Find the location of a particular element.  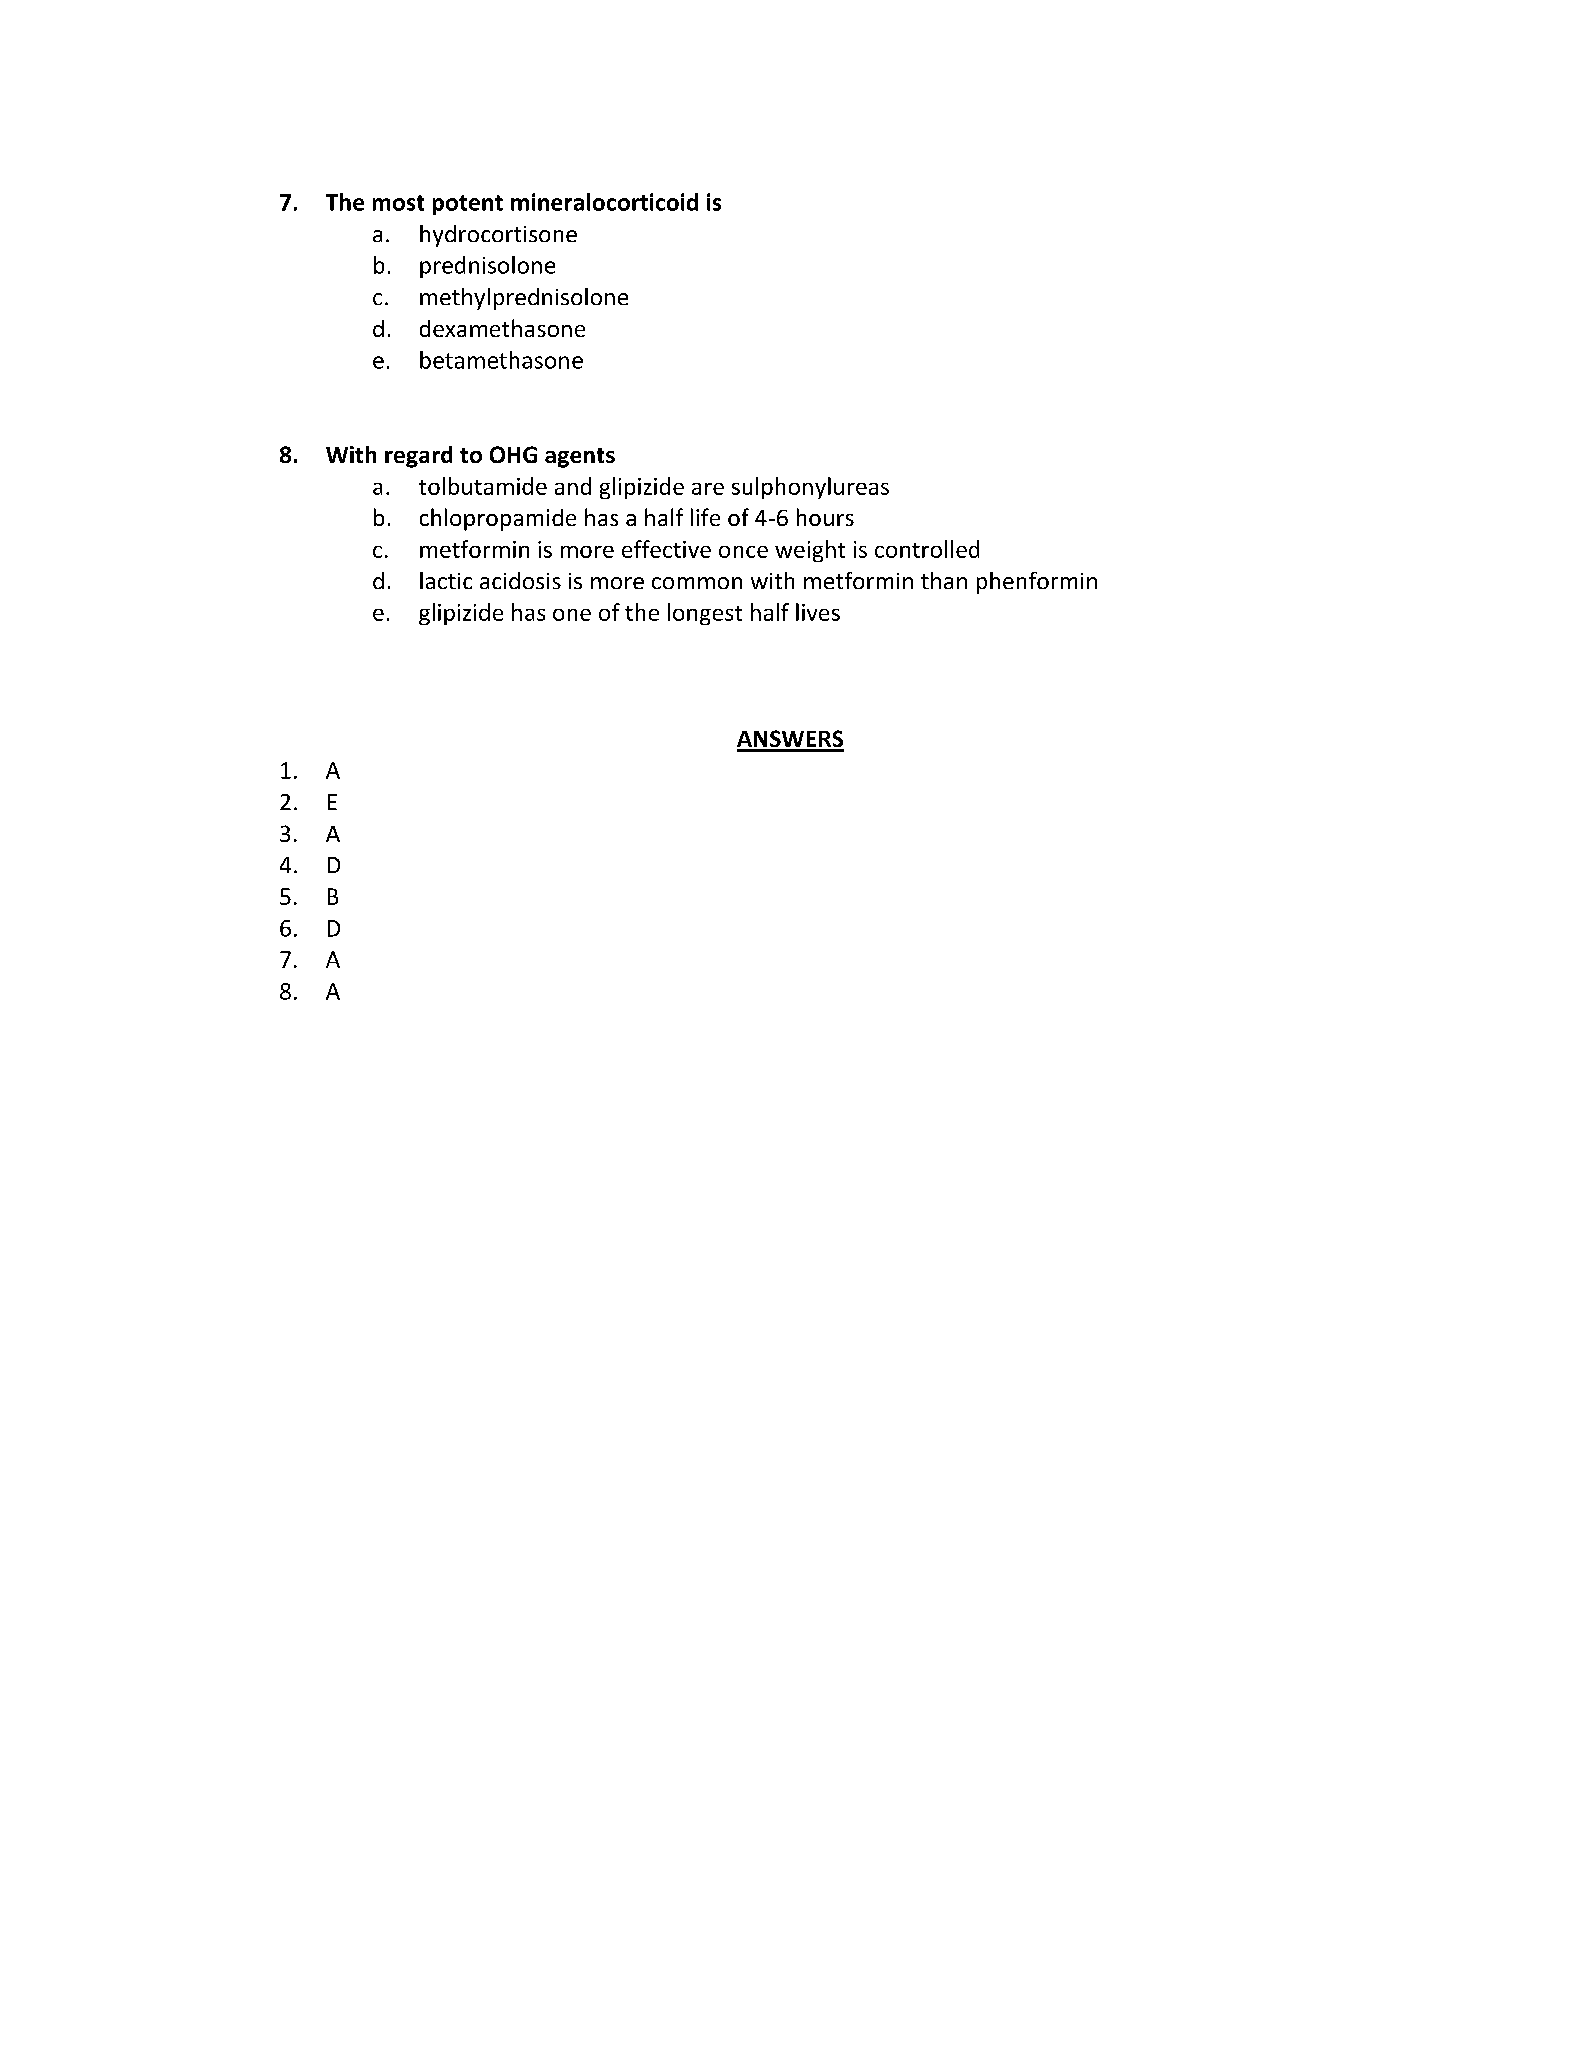

mineralocorticoid is located at coordinates (604, 202).
